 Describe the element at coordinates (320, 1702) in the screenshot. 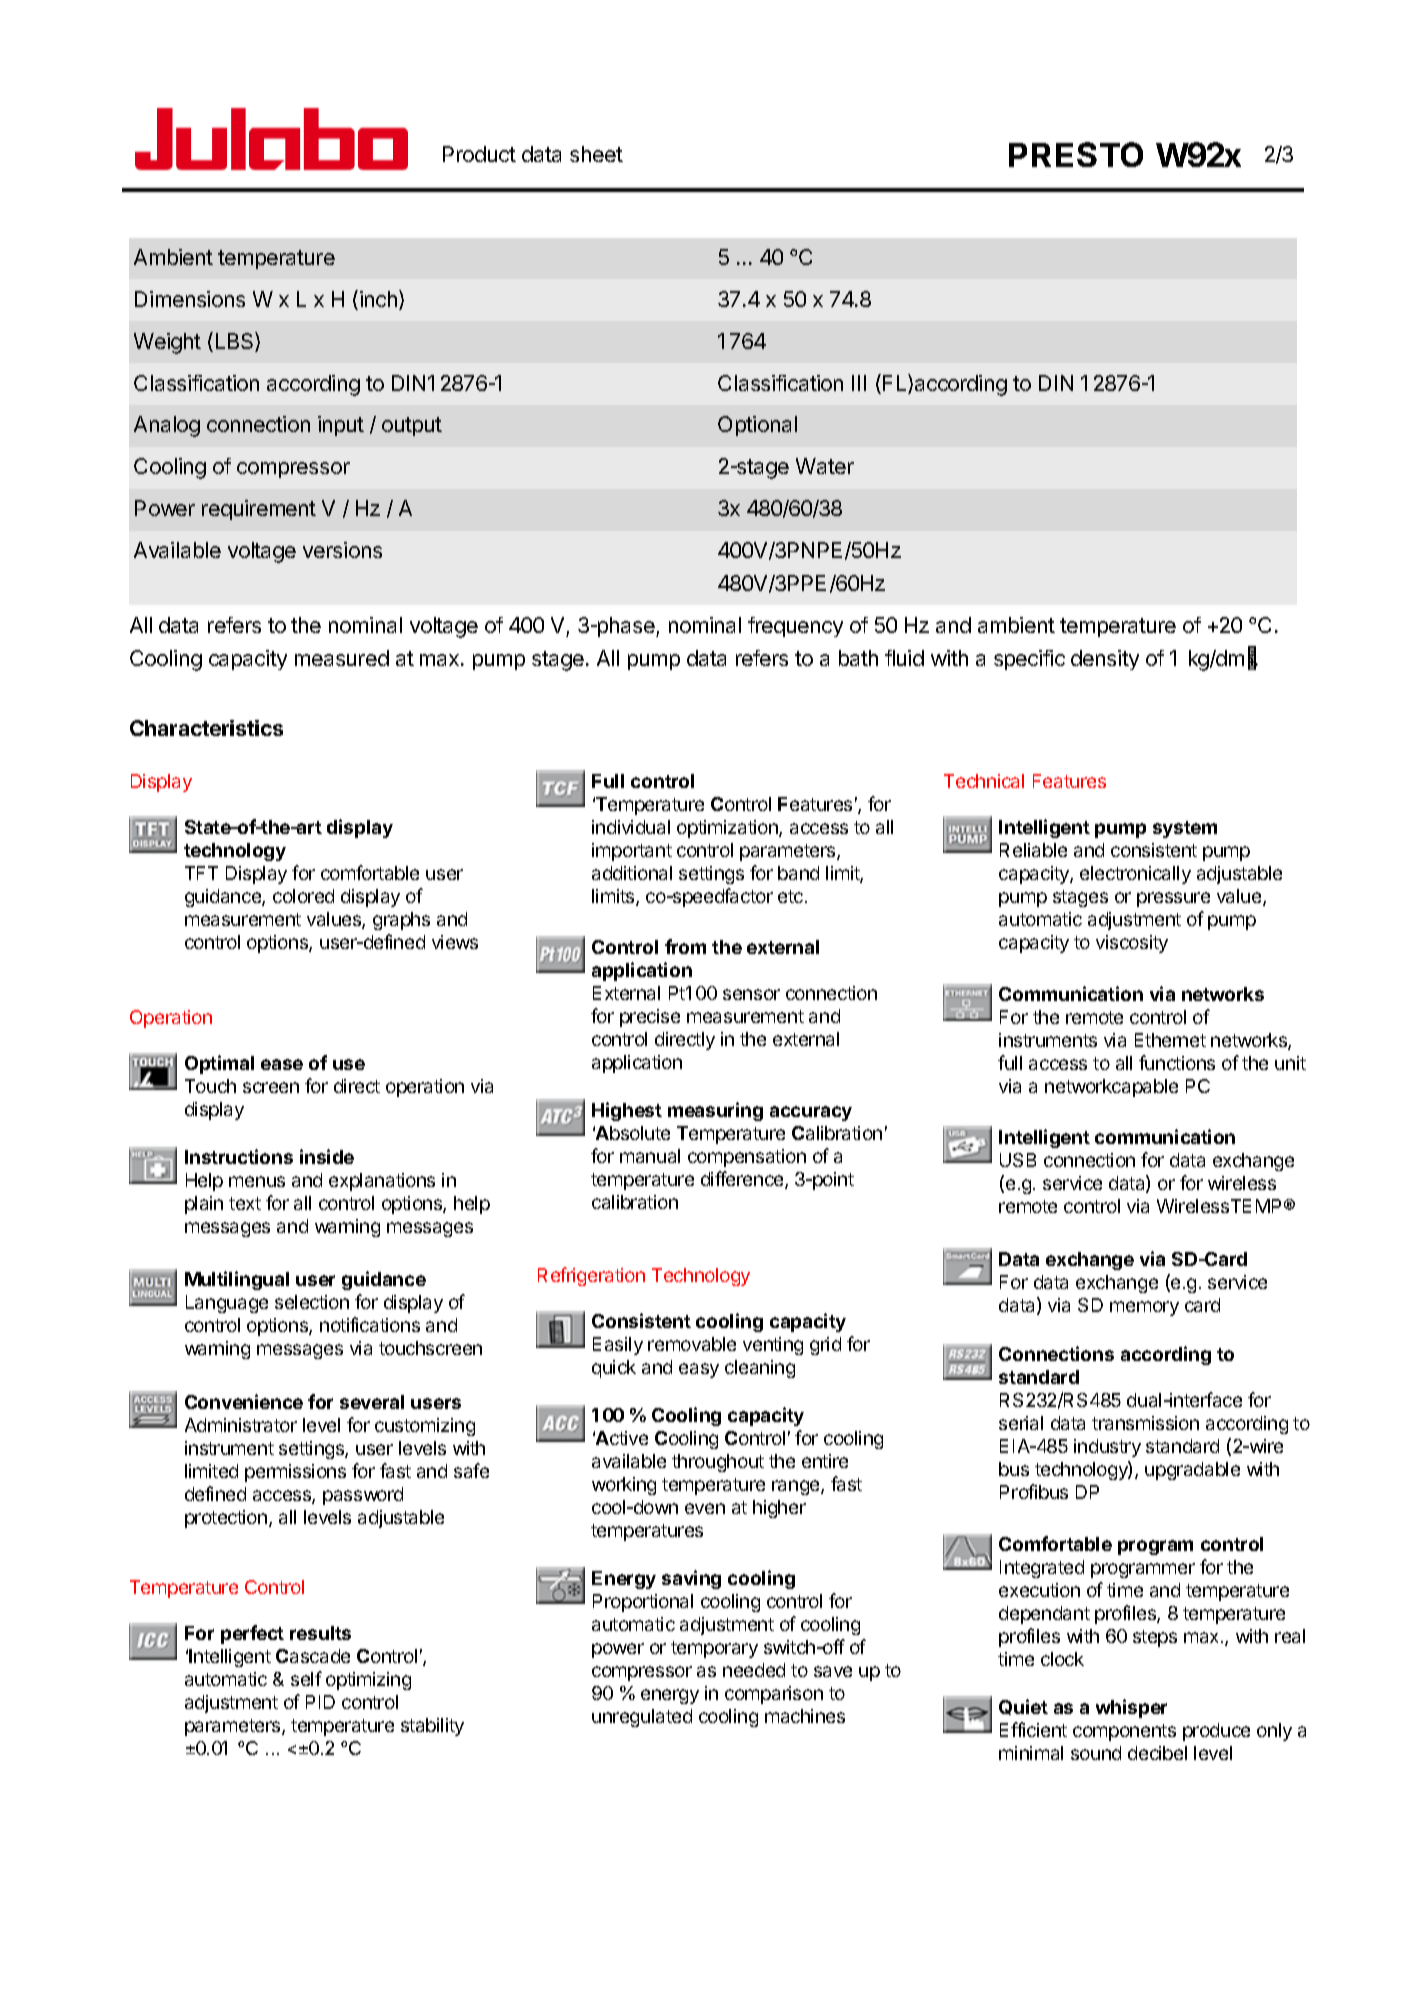

I see `PID` at that location.
